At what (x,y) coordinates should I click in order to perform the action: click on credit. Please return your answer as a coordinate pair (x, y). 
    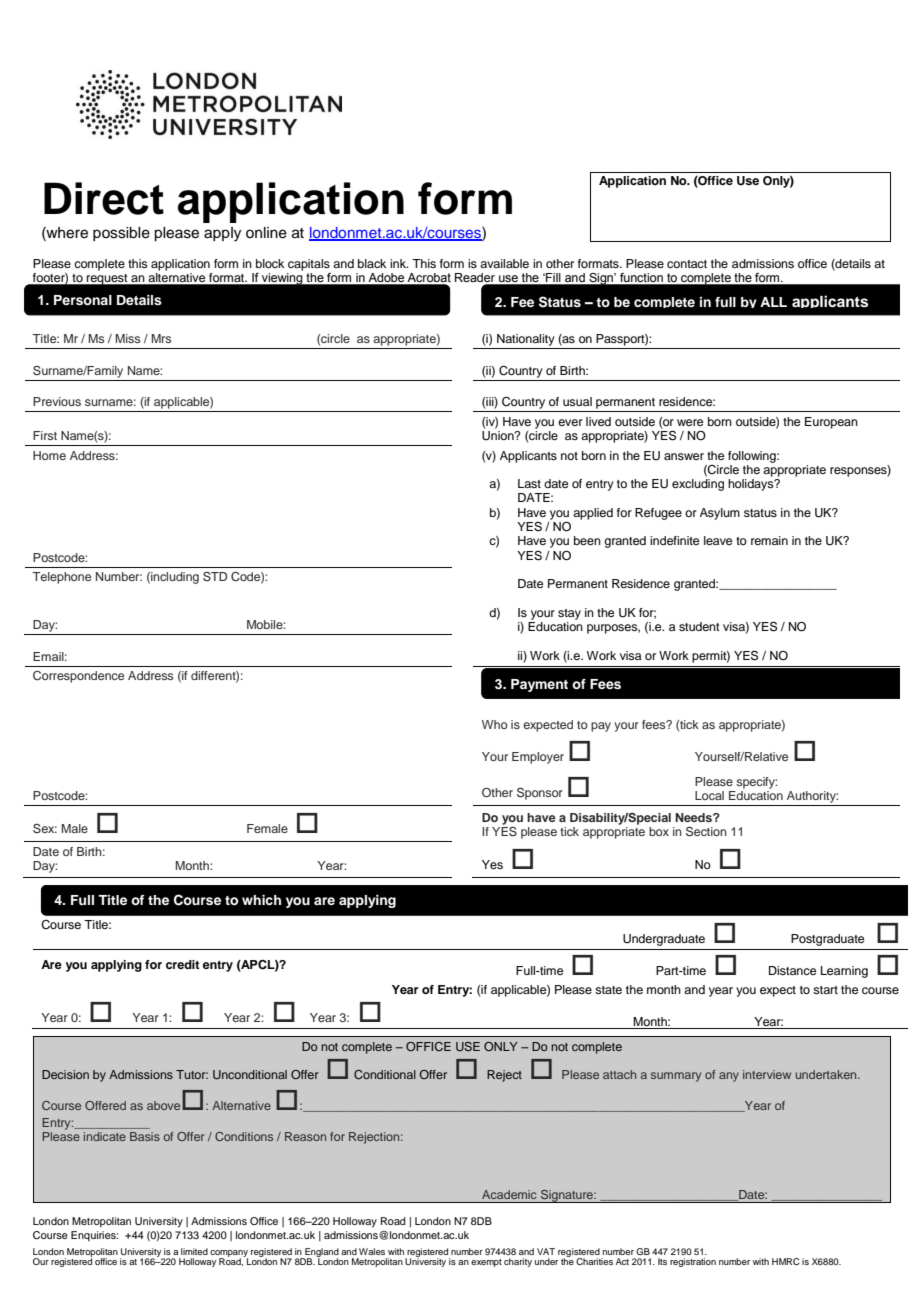
    Looking at the image, I should click on (183, 964).
